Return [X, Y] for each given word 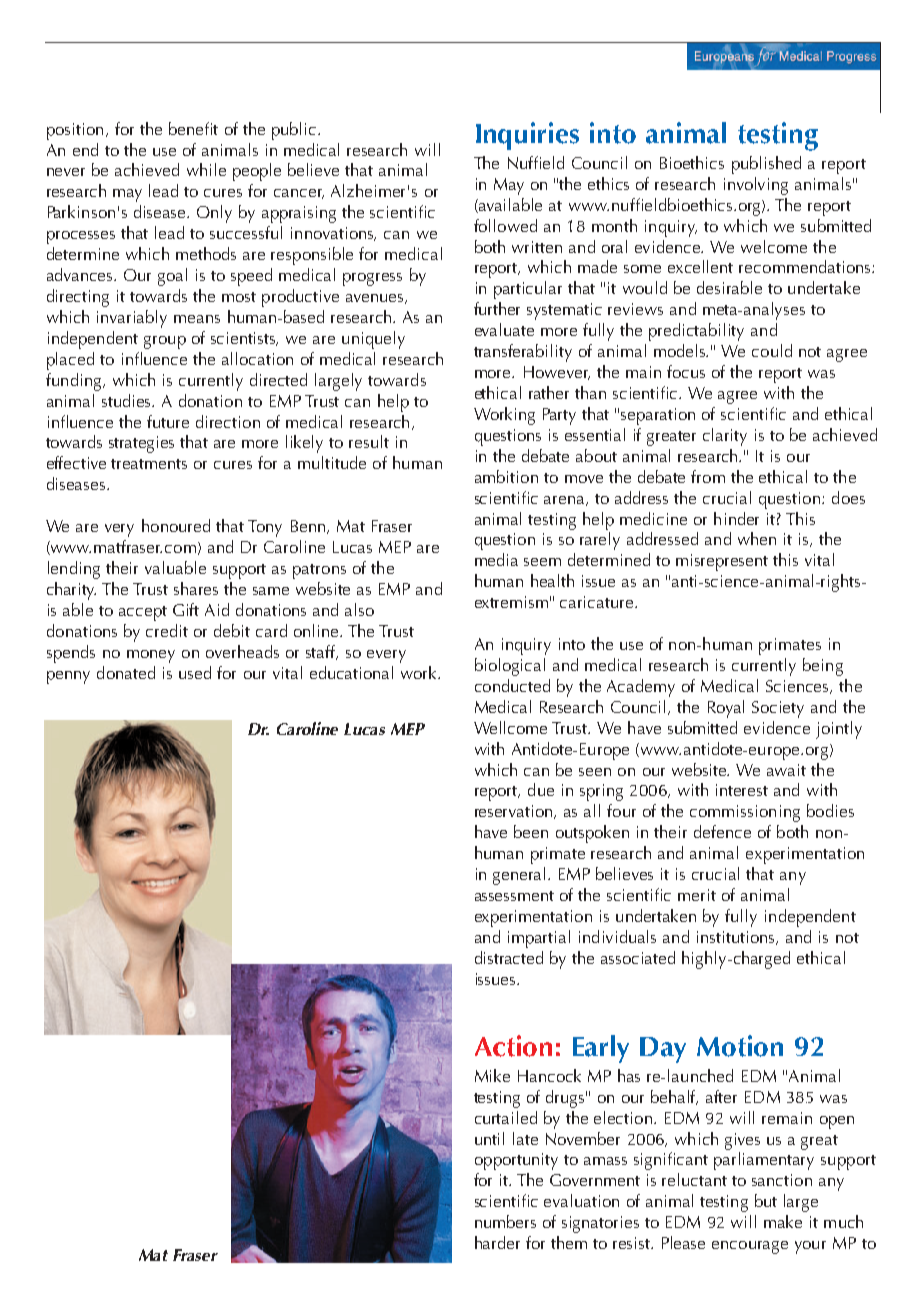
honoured [176, 525]
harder [497, 1242]
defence [722, 831]
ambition [506, 476]
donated [126, 672]
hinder [736, 518]
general [519, 876]
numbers [505, 1221]
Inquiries [527, 136]
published [766, 165]
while [206, 169]
